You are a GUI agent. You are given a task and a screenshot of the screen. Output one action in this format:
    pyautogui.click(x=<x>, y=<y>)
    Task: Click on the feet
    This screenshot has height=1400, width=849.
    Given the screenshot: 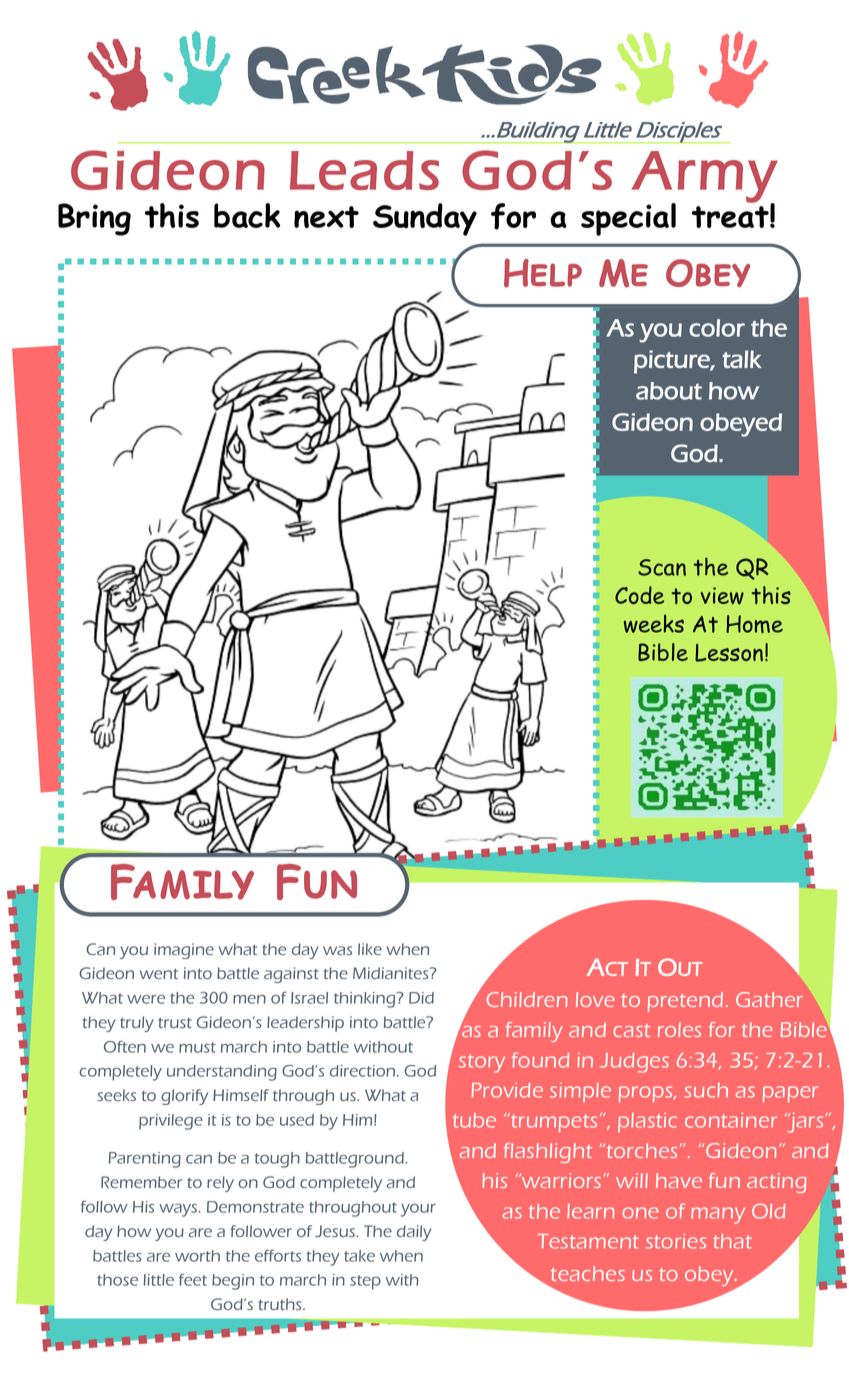 What is the action you would take?
    pyautogui.click(x=193, y=1279)
